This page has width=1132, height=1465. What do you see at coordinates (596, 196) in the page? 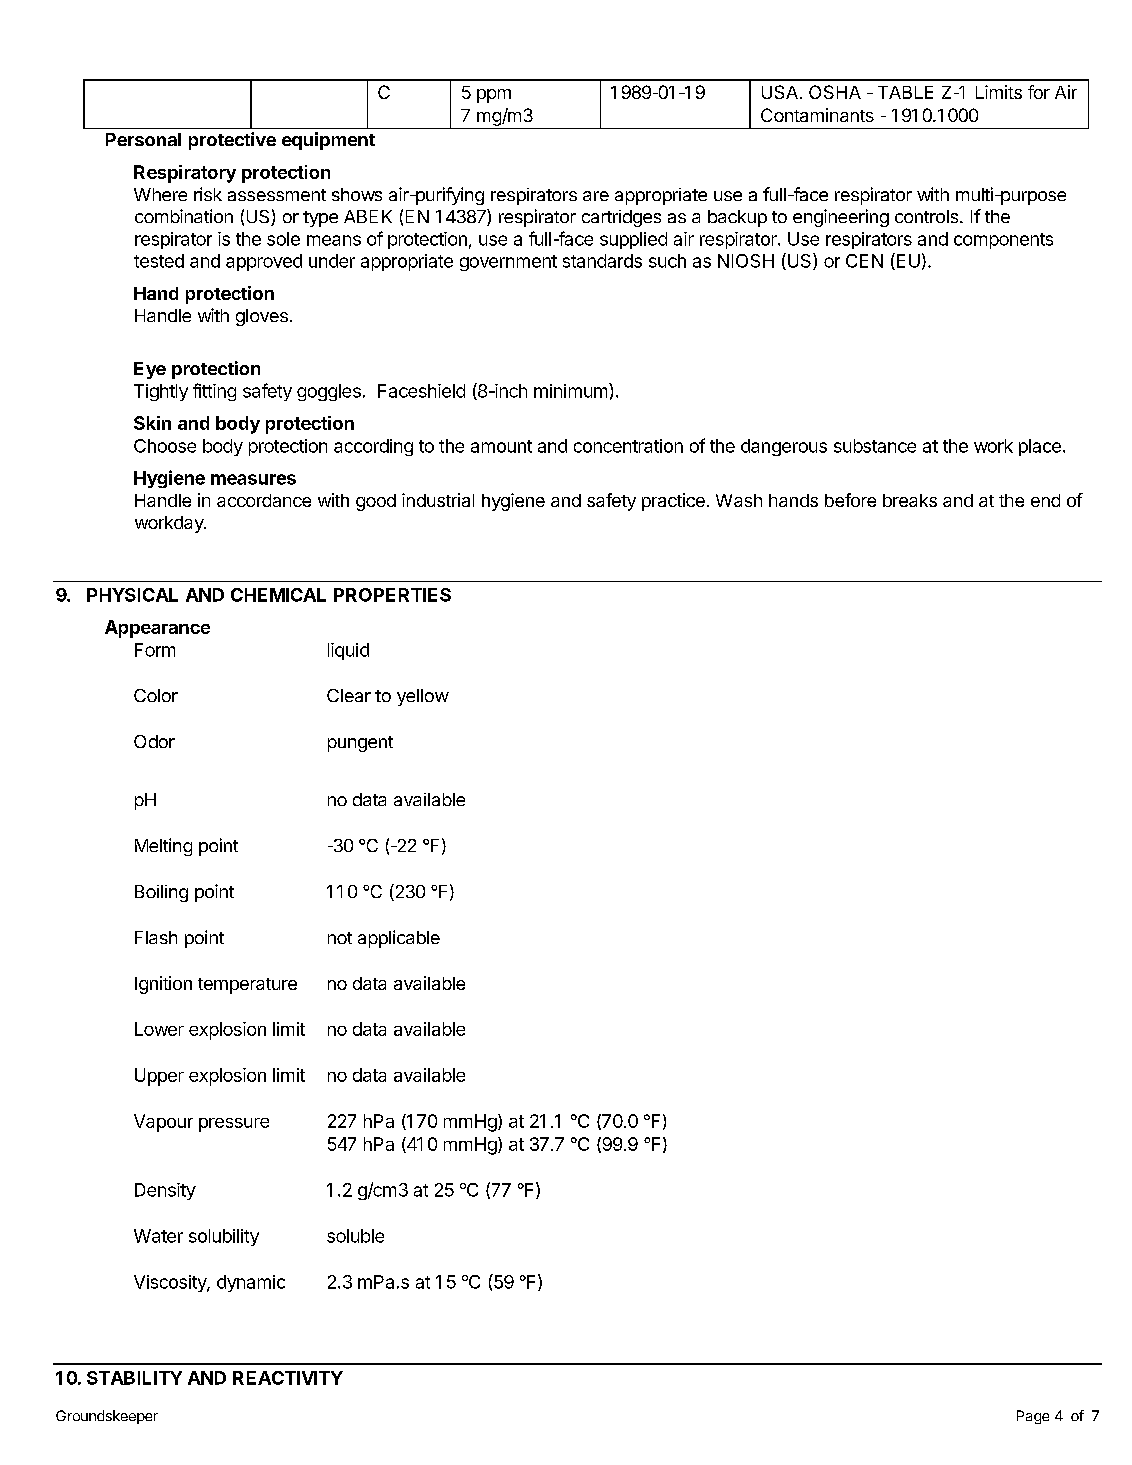
I see `are` at bounding box center [596, 196].
